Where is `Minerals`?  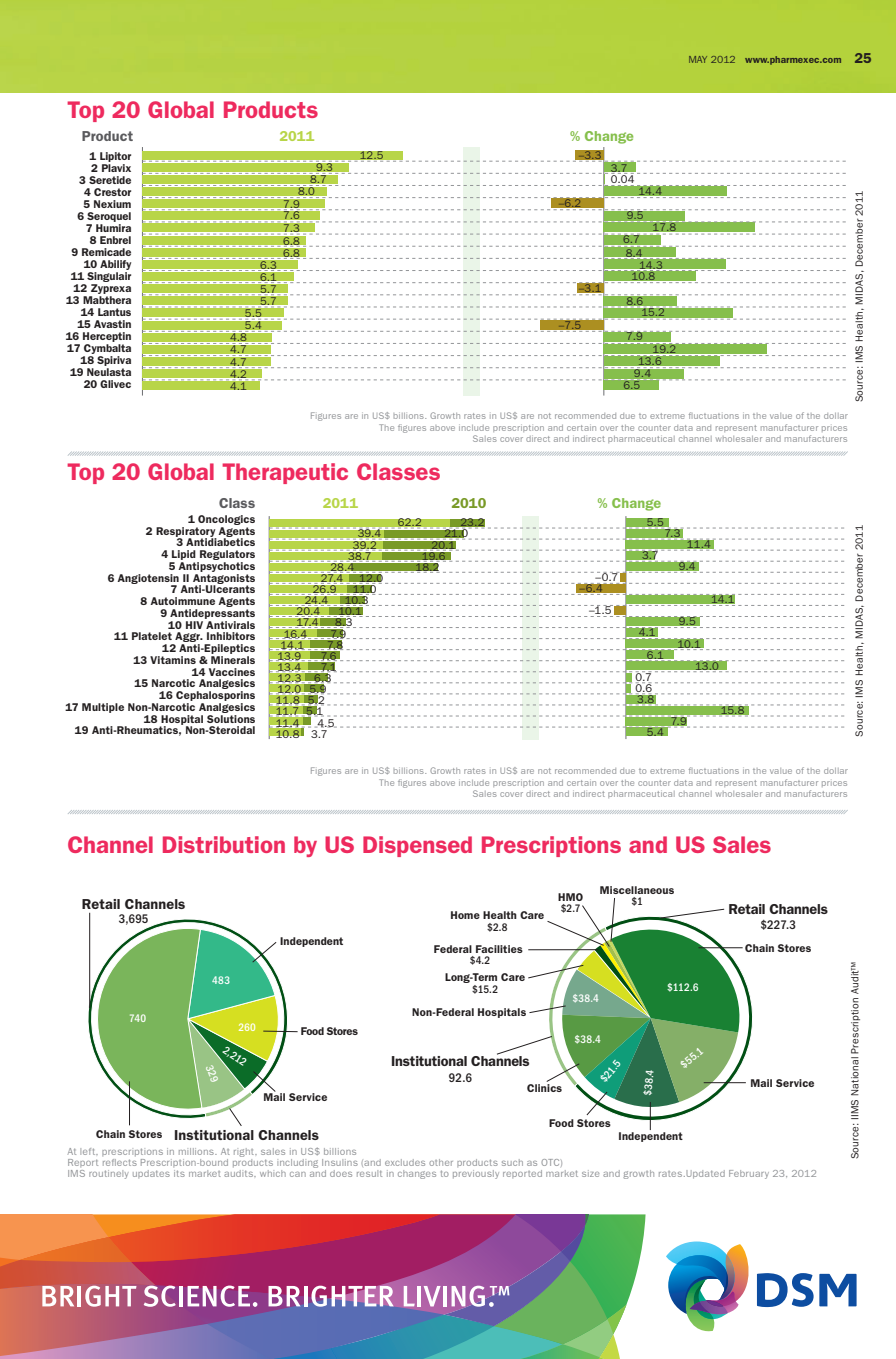
Minerals is located at coordinates (233, 660).
